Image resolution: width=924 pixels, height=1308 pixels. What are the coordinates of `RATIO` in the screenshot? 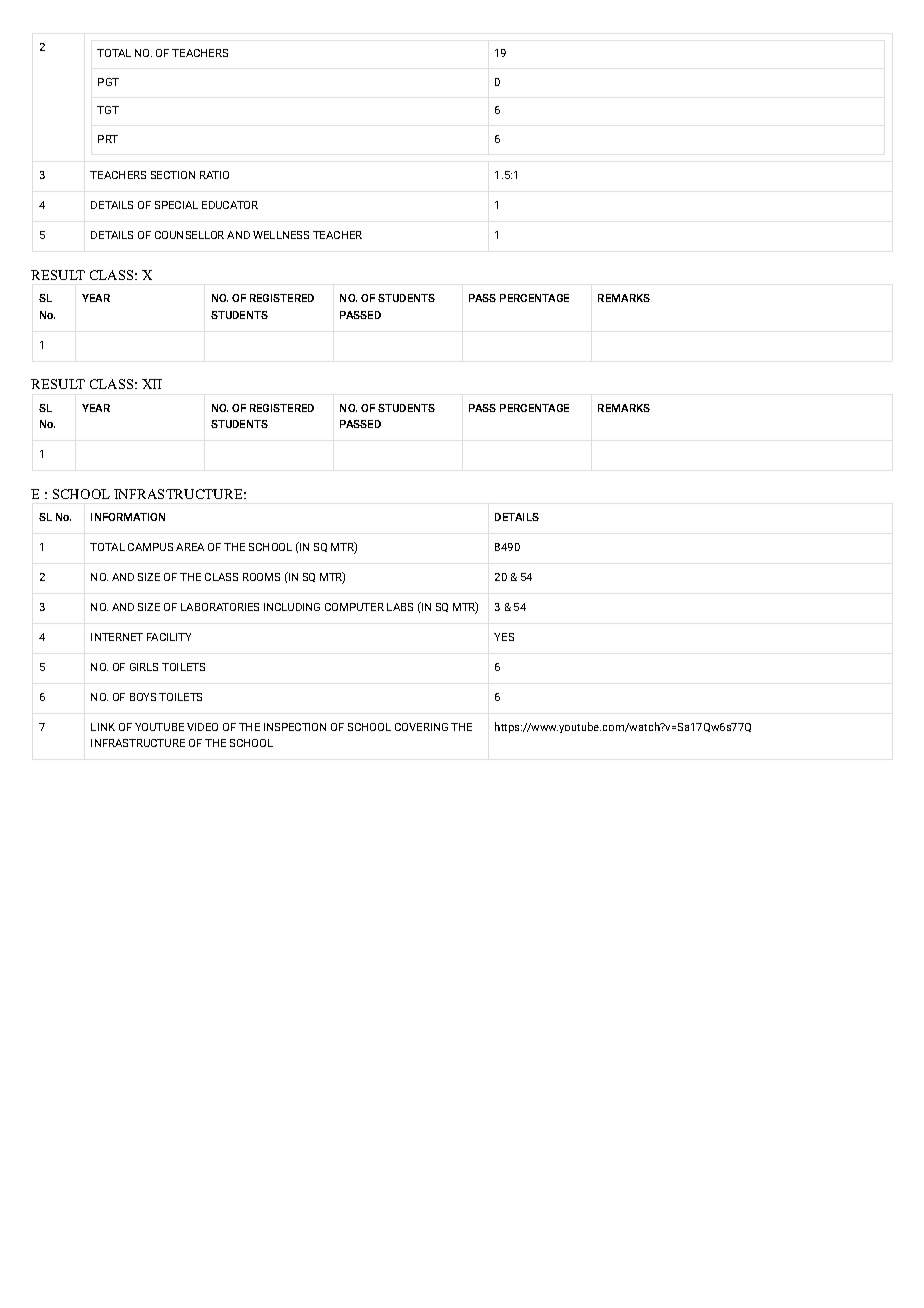 It's located at (214, 175).
